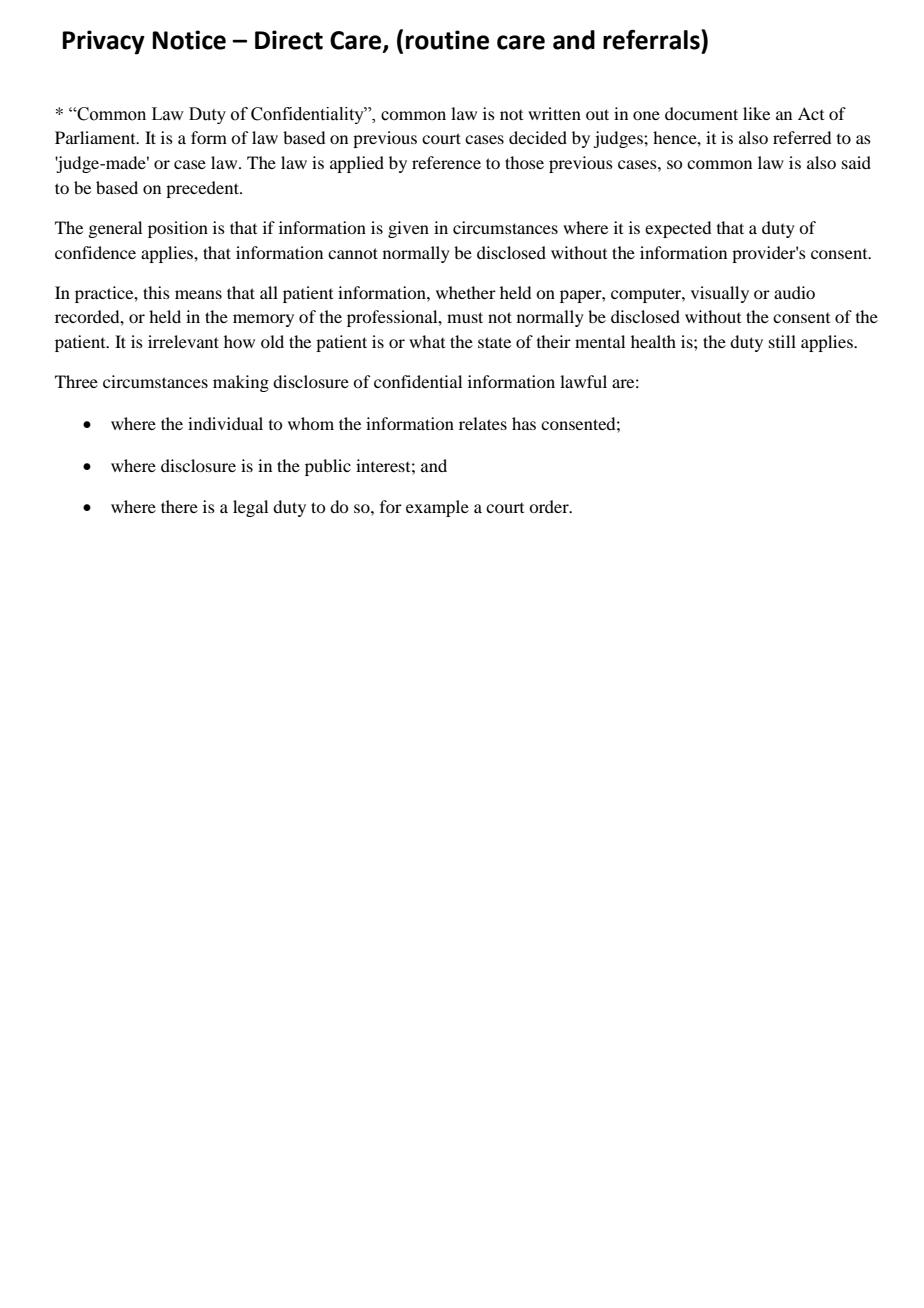 This screenshot has height=1308, width=924. Describe the element at coordinates (447, 40) in the screenshot. I see `routine` at that location.
